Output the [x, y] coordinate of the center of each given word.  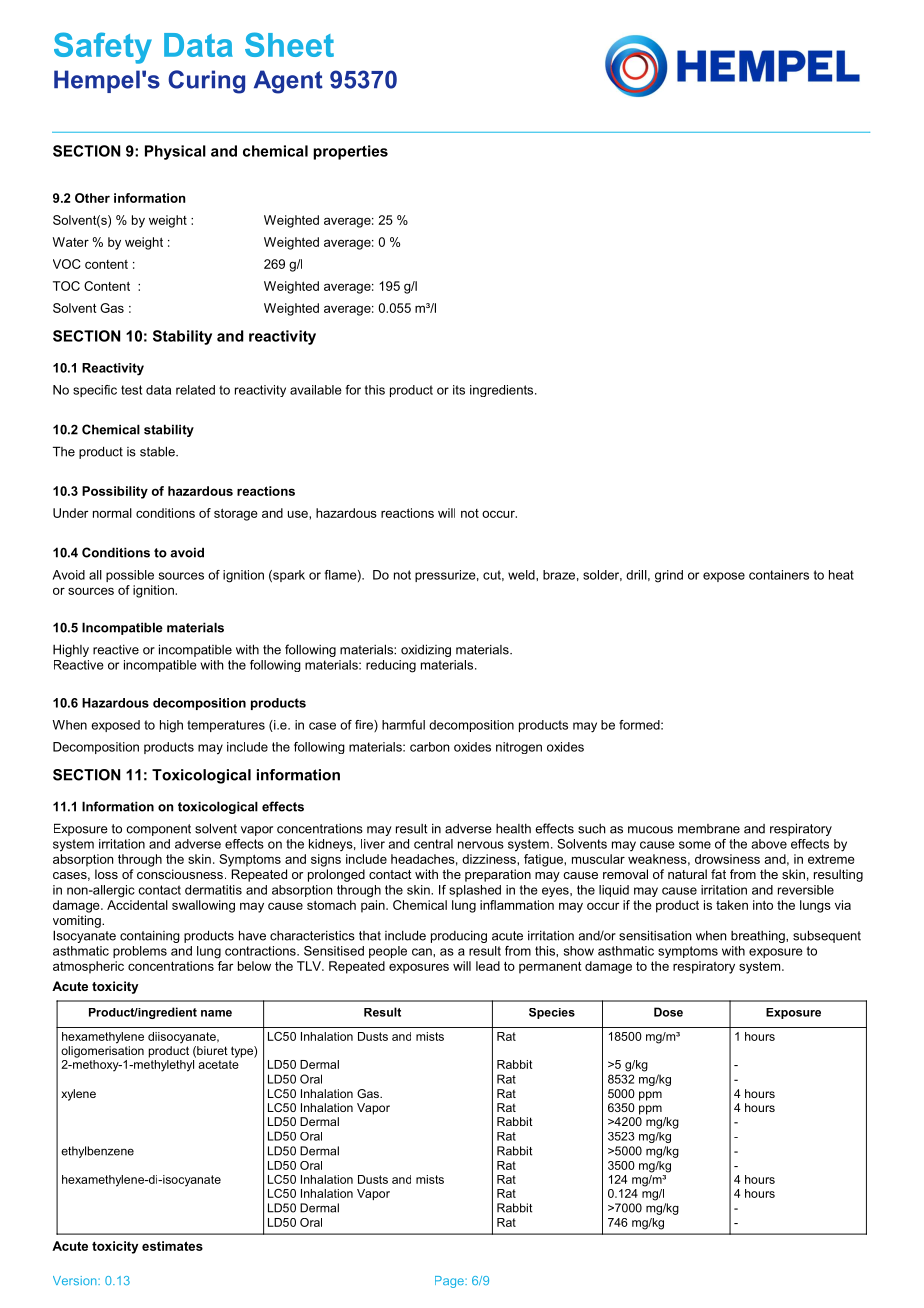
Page [450, 1282]
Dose [668, 1012]
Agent [288, 82]
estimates [172, 1246]
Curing [206, 82]
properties [350, 152]
